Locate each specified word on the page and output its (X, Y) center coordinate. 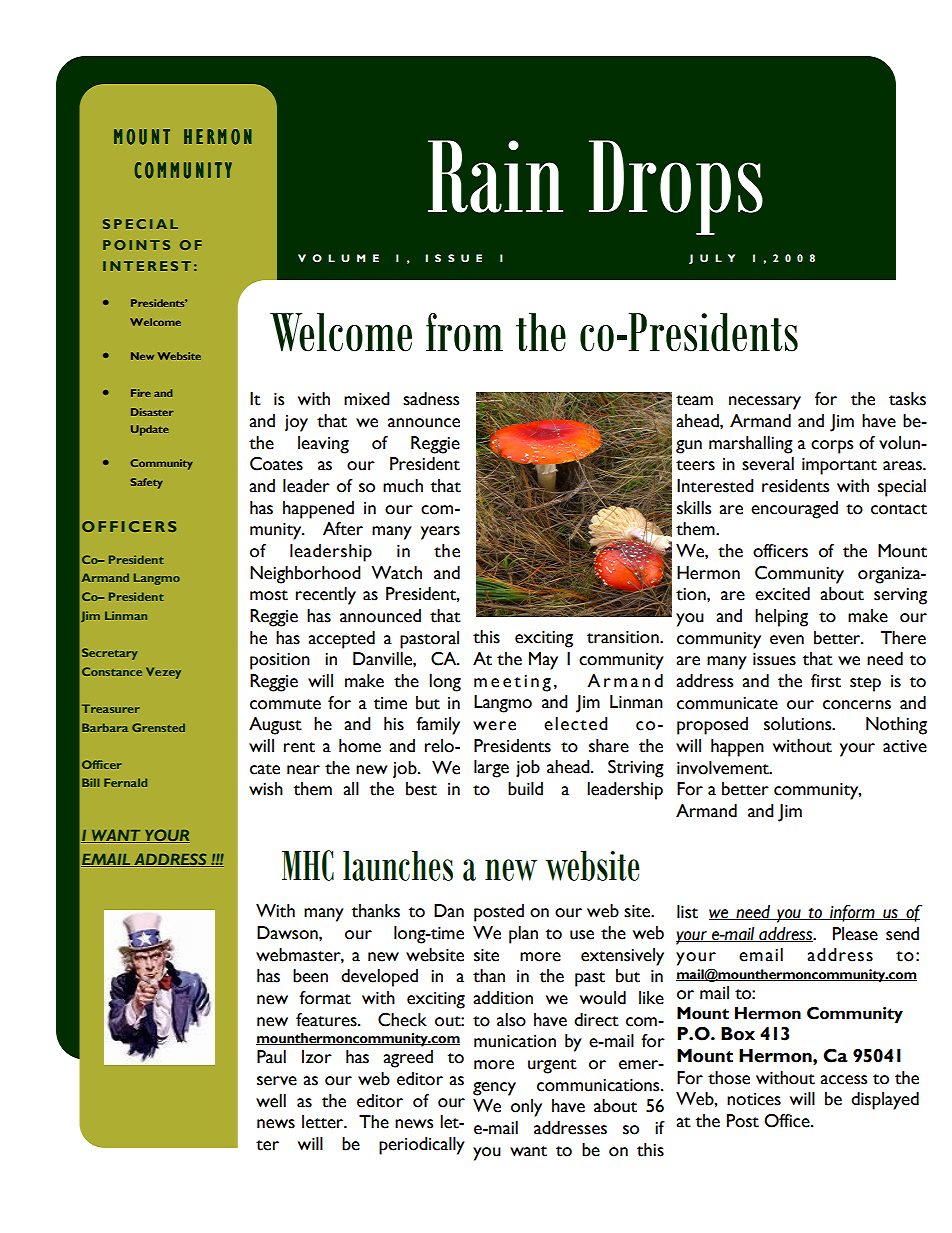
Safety (146, 483)
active (905, 746)
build (525, 789)
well (271, 1101)
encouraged (794, 510)
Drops (676, 187)
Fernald (125, 782)
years (440, 533)
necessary (765, 403)
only (526, 1108)
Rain (495, 176)
